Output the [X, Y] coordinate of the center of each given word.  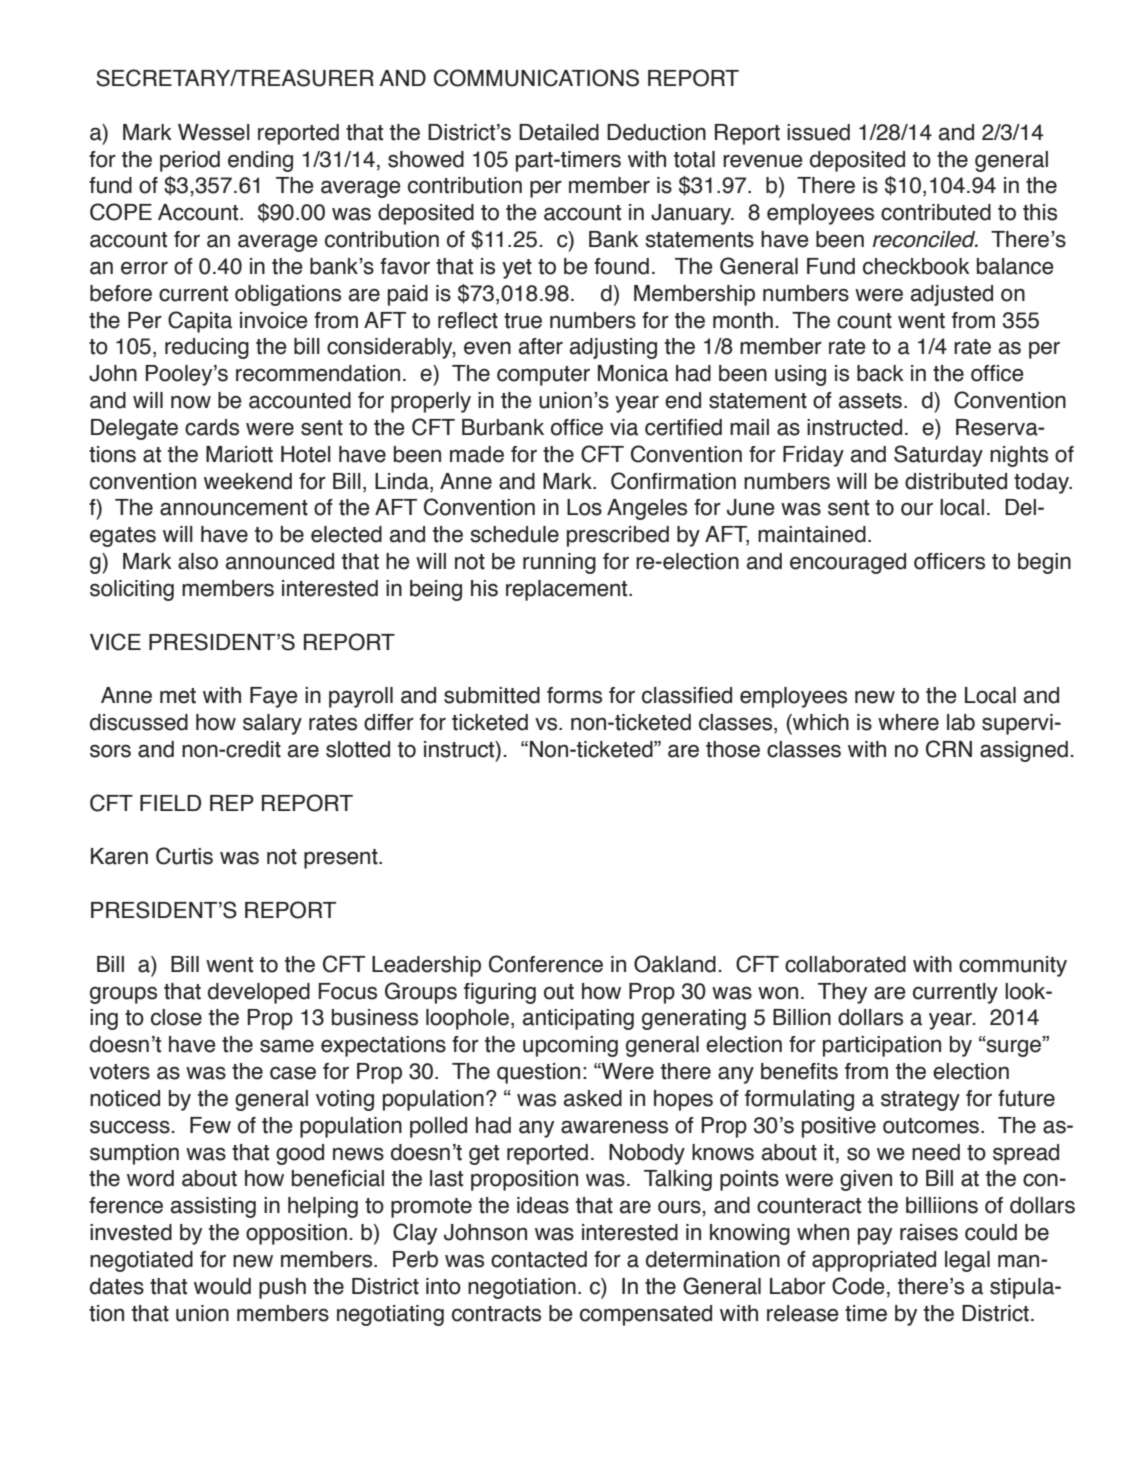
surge [1014, 1048]
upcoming [570, 1046]
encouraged [848, 563]
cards [212, 427]
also [198, 561]
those [733, 749]
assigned [1024, 751]
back [880, 373]
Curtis [184, 856]
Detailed [559, 132]
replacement [568, 590]
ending [260, 161]
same [287, 1046]
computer [543, 376]
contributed [936, 212]
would [222, 1286]
